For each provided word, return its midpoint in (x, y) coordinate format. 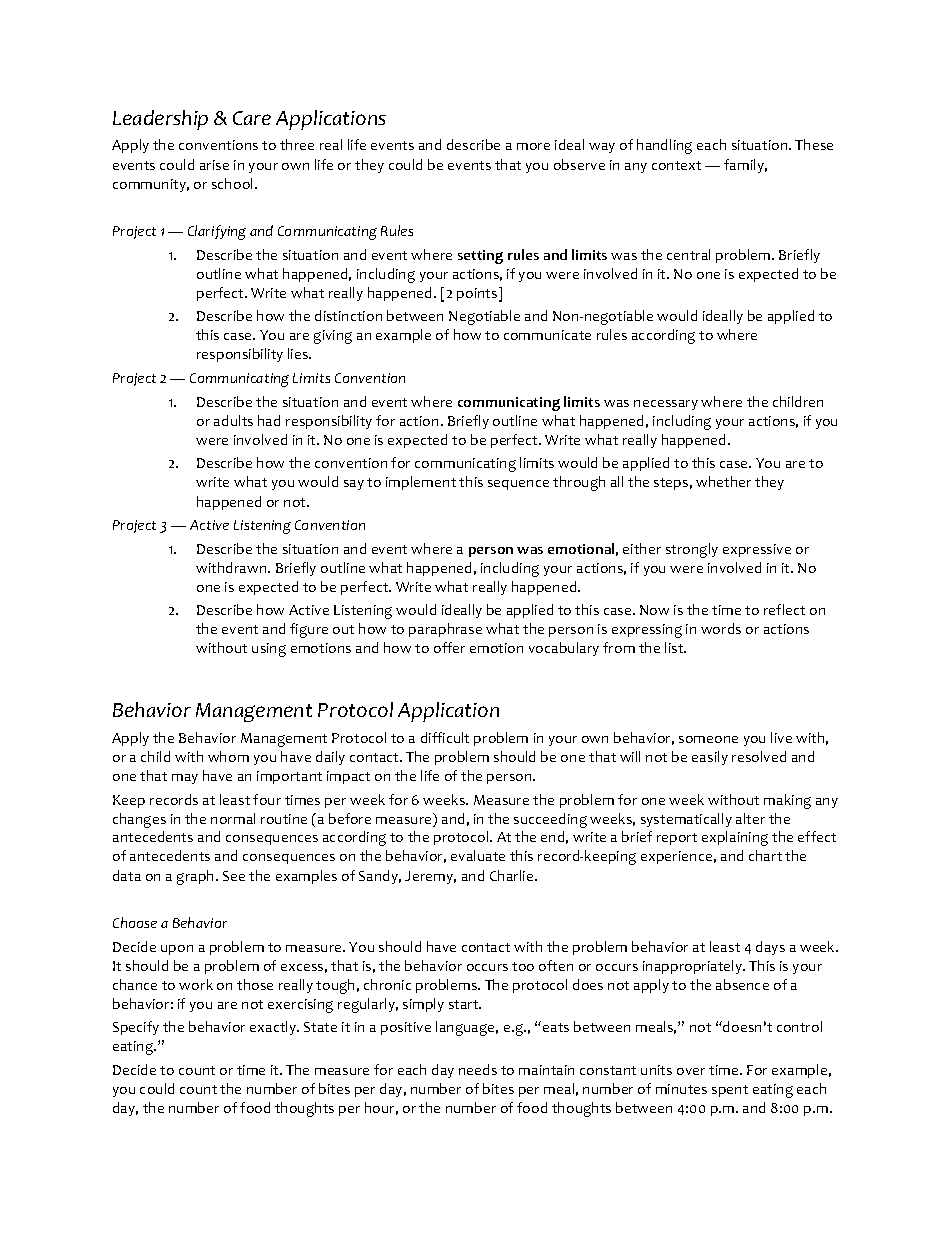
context (676, 165)
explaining (735, 838)
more (533, 146)
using (269, 650)
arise (214, 165)
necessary (666, 405)
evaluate (478, 855)
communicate (547, 335)
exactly (274, 1028)
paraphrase (445, 630)
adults (233, 420)
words (721, 628)
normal (233, 818)
